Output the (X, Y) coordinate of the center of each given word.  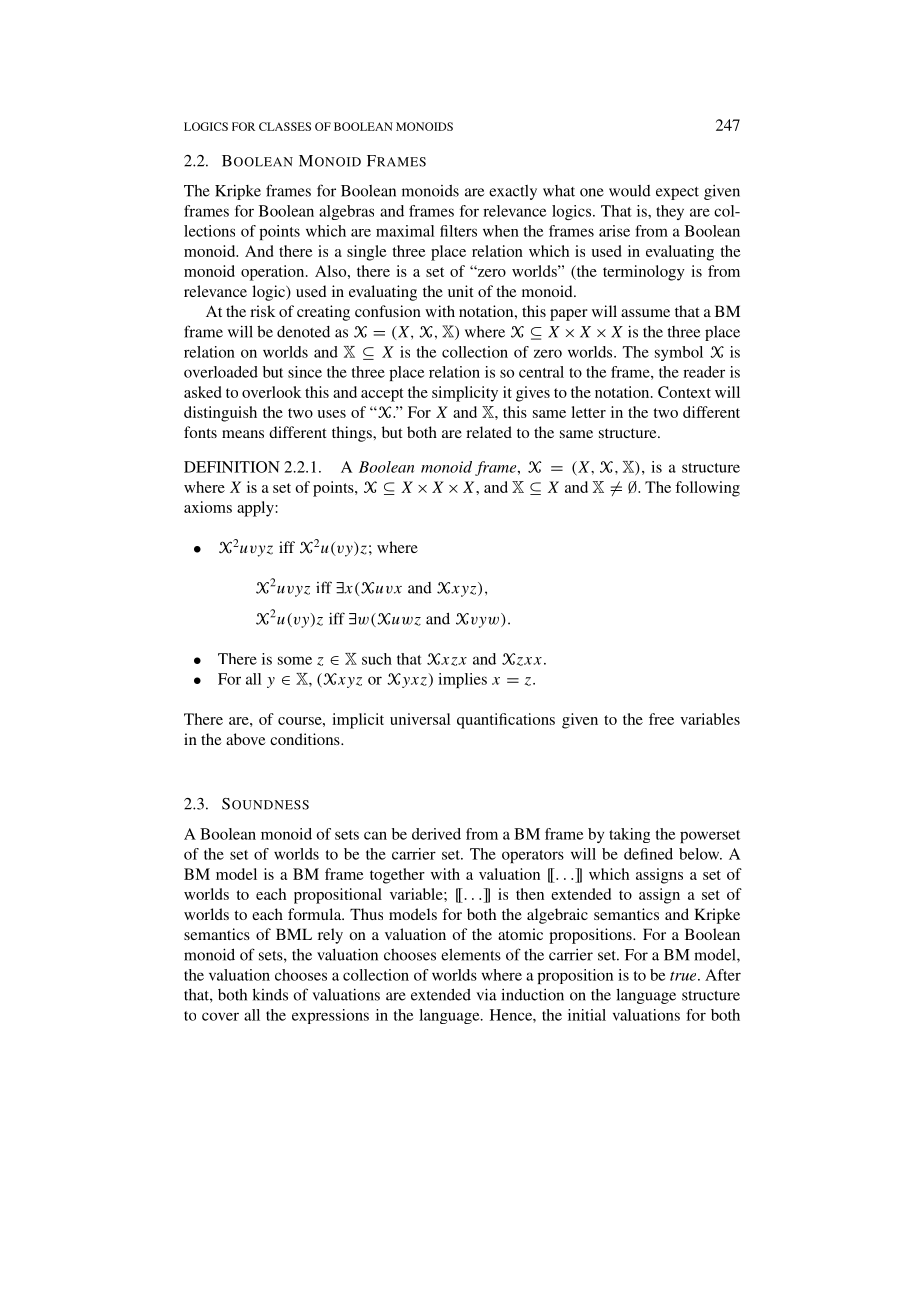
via (486, 994)
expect (677, 193)
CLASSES (285, 126)
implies (462, 680)
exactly (513, 192)
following (707, 489)
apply (255, 509)
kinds (270, 994)
